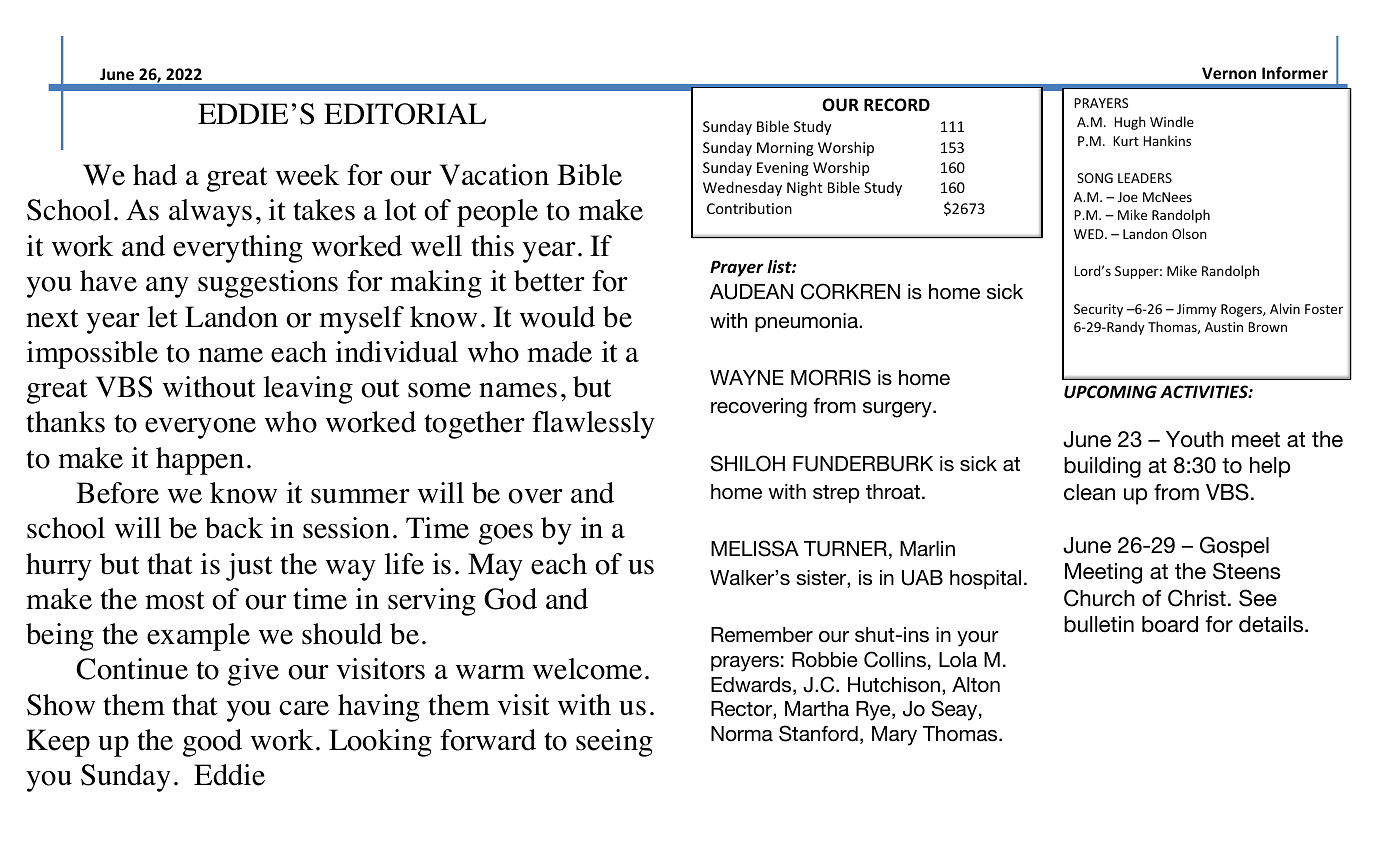 The width and height of the screenshot is (1400, 850). Describe the element at coordinates (897, 105) in the screenshot. I see `RECORD` at that location.
